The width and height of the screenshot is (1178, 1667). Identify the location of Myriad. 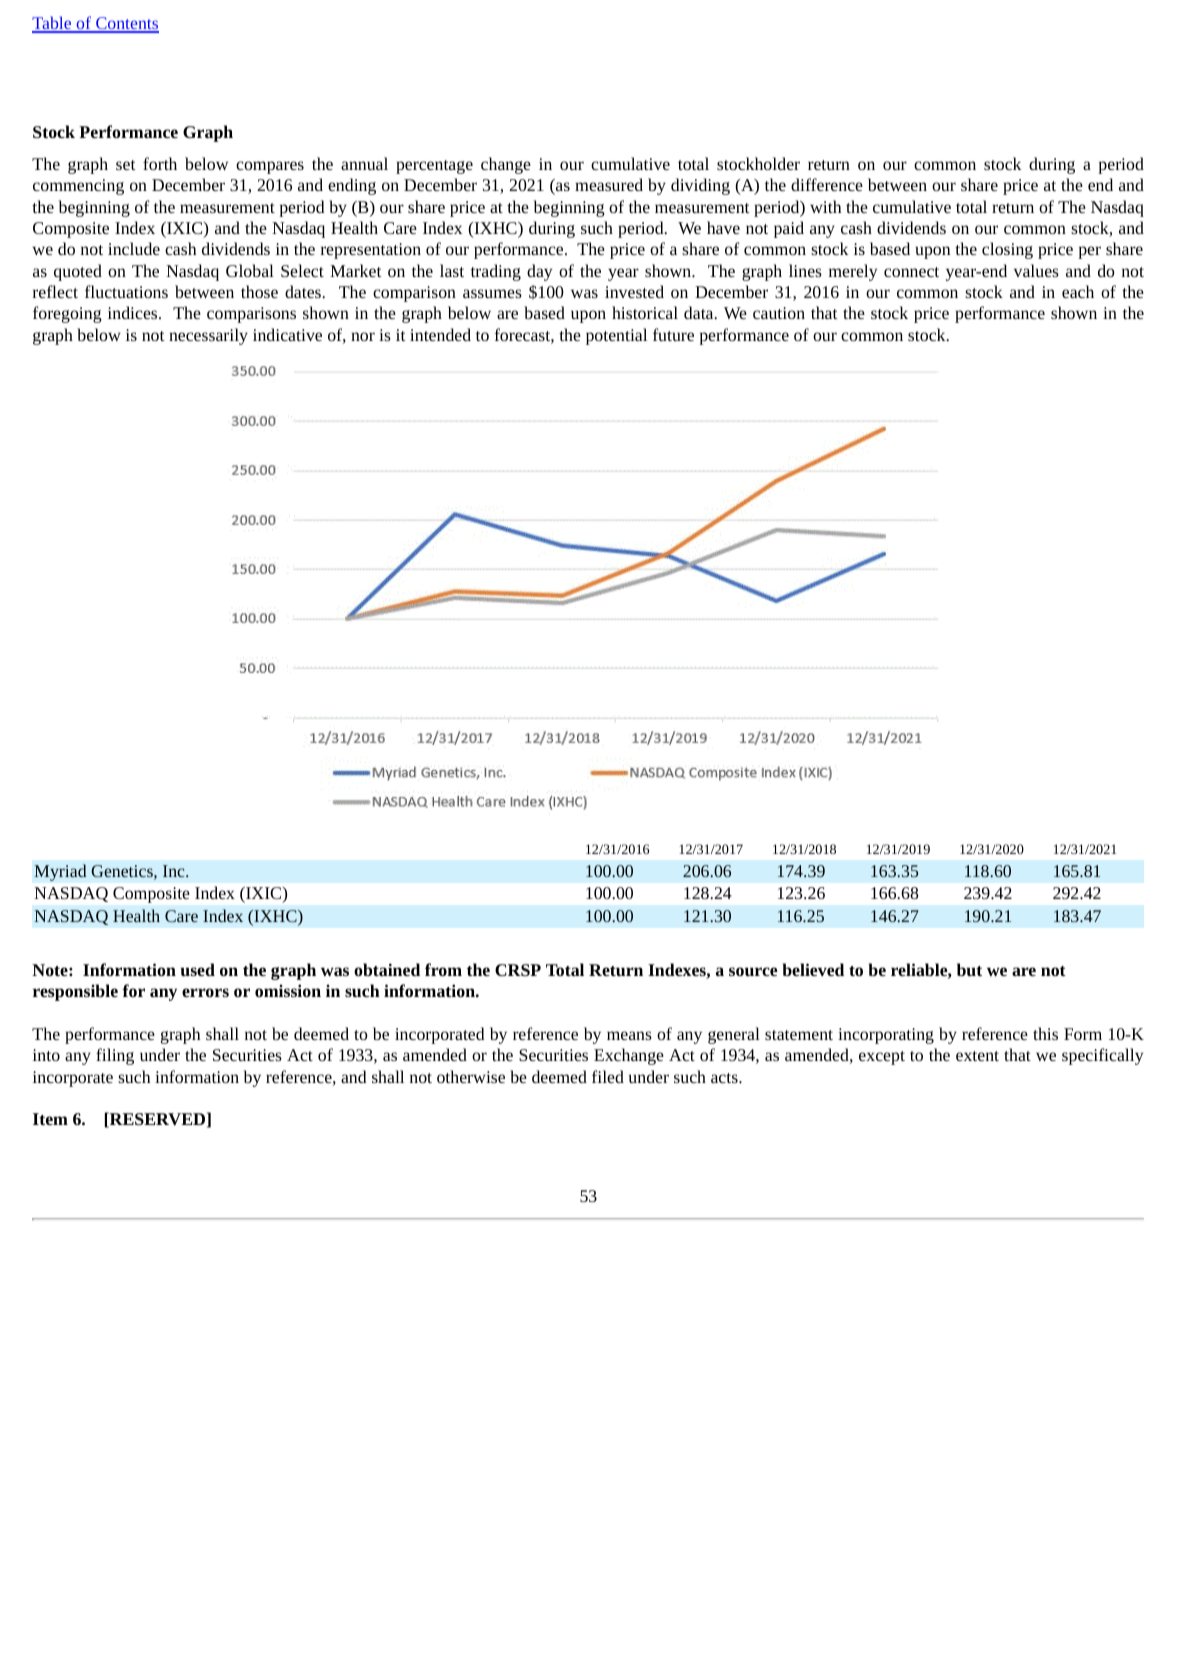
(60, 872).
